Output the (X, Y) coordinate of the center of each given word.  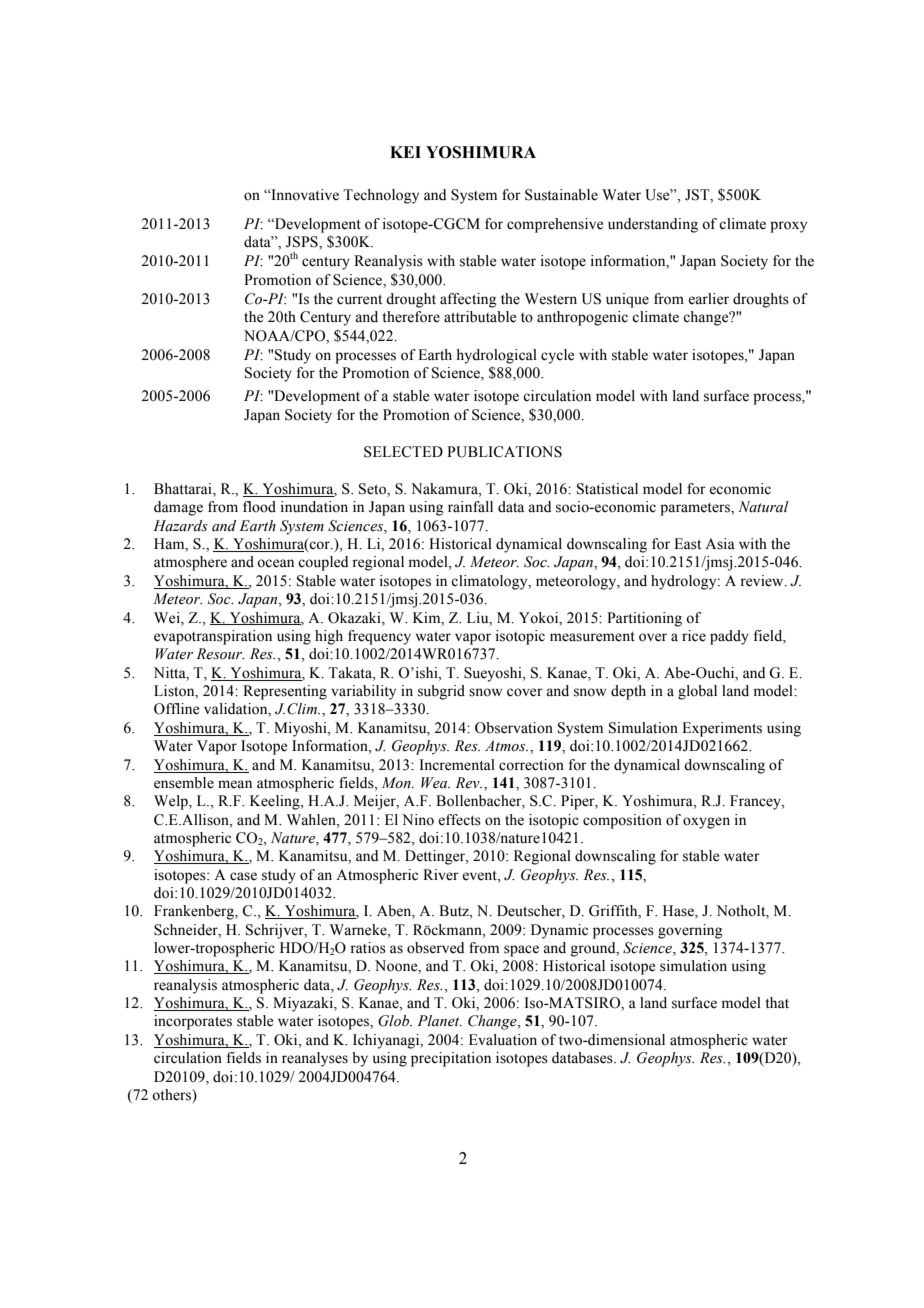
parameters (696, 509)
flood (259, 507)
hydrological (496, 356)
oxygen (706, 823)
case (243, 876)
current (359, 300)
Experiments (722, 729)
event (480, 876)
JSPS (303, 243)
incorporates (193, 1022)
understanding (653, 225)
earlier (708, 299)
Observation (514, 728)
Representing (285, 692)
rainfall (470, 506)
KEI (405, 152)
